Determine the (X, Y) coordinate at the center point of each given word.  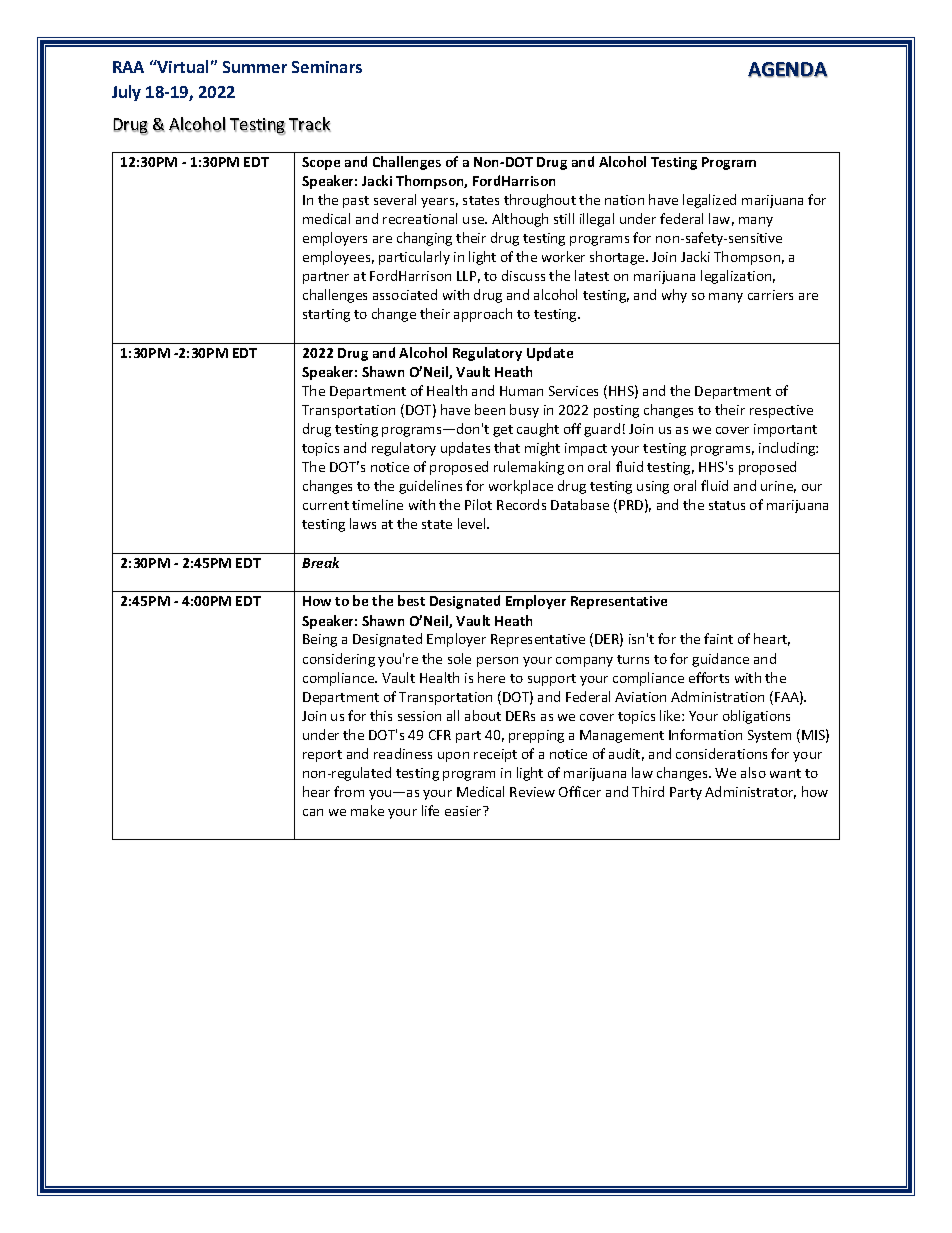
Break (320, 562)
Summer (255, 67)
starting (326, 315)
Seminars (327, 67)
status (727, 505)
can (313, 812)
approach (483, 315)
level (473, 523)
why (674, 296)
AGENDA (788, 70)
